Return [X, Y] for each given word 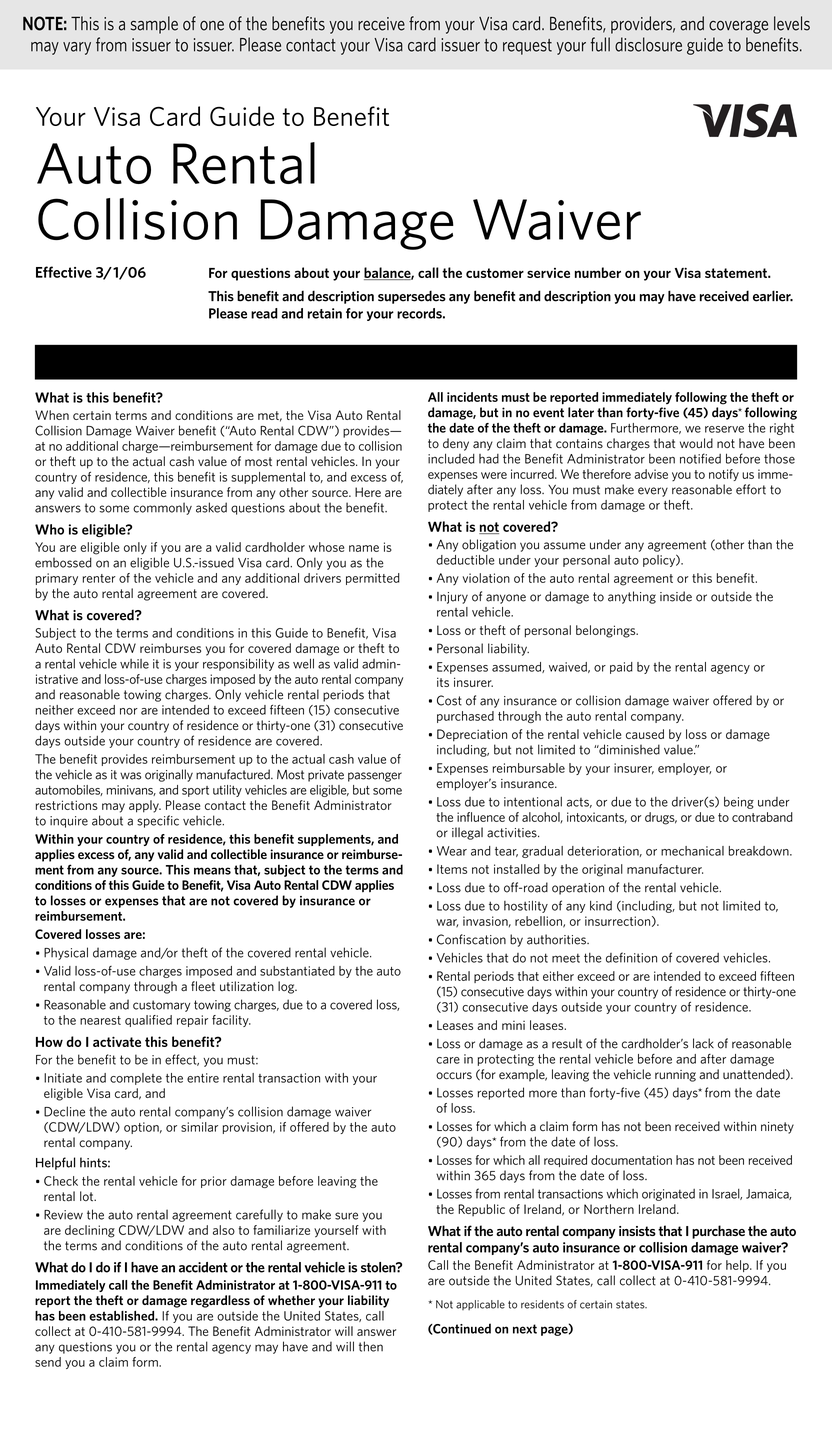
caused [645, 734]
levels [792, 23]
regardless [220, 1301]
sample [154, 25]
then [371, 1346]
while [134, 664]
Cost [449, 700]
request [527, 47]
